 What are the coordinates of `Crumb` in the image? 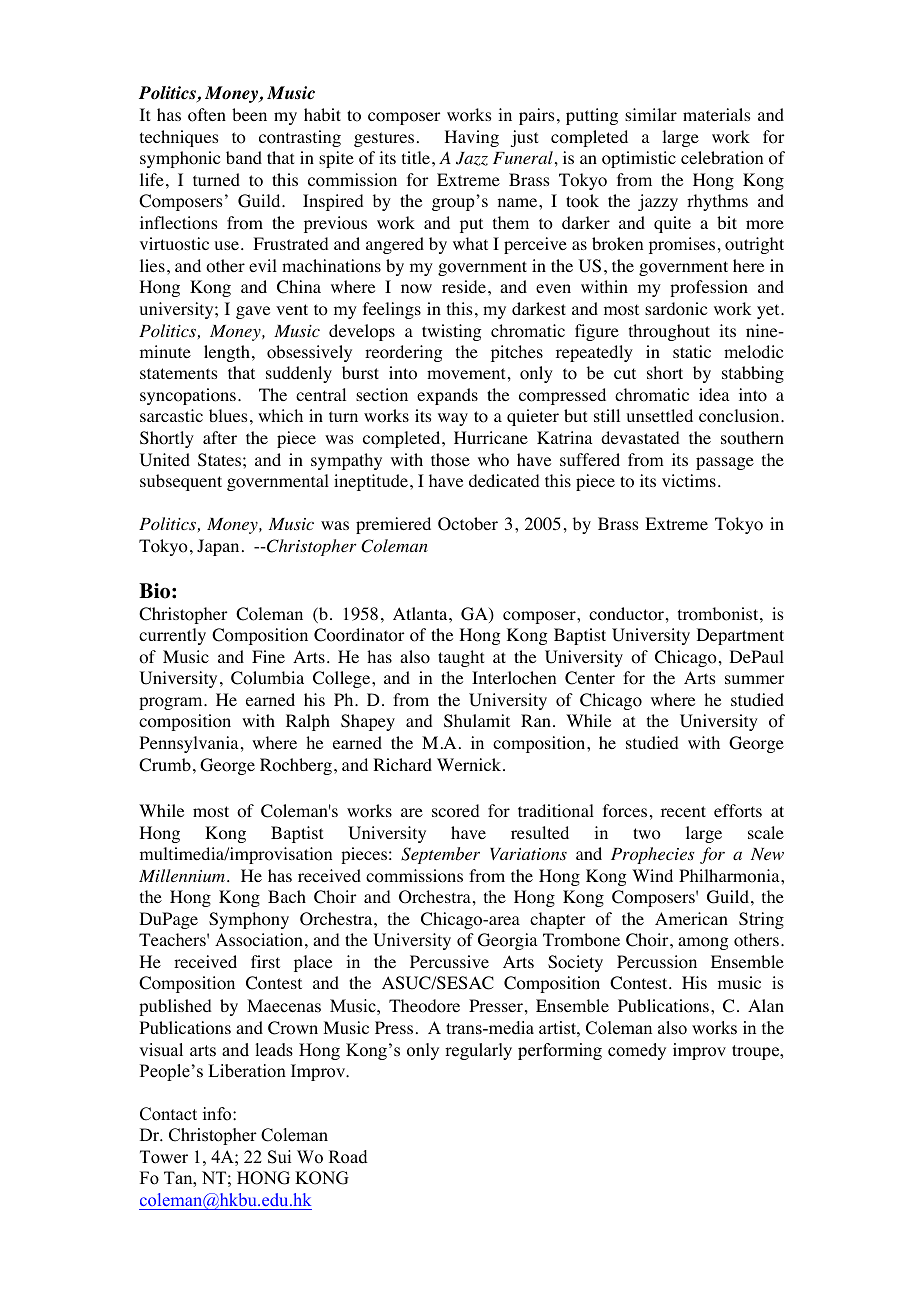 It's located at (165, 765).
